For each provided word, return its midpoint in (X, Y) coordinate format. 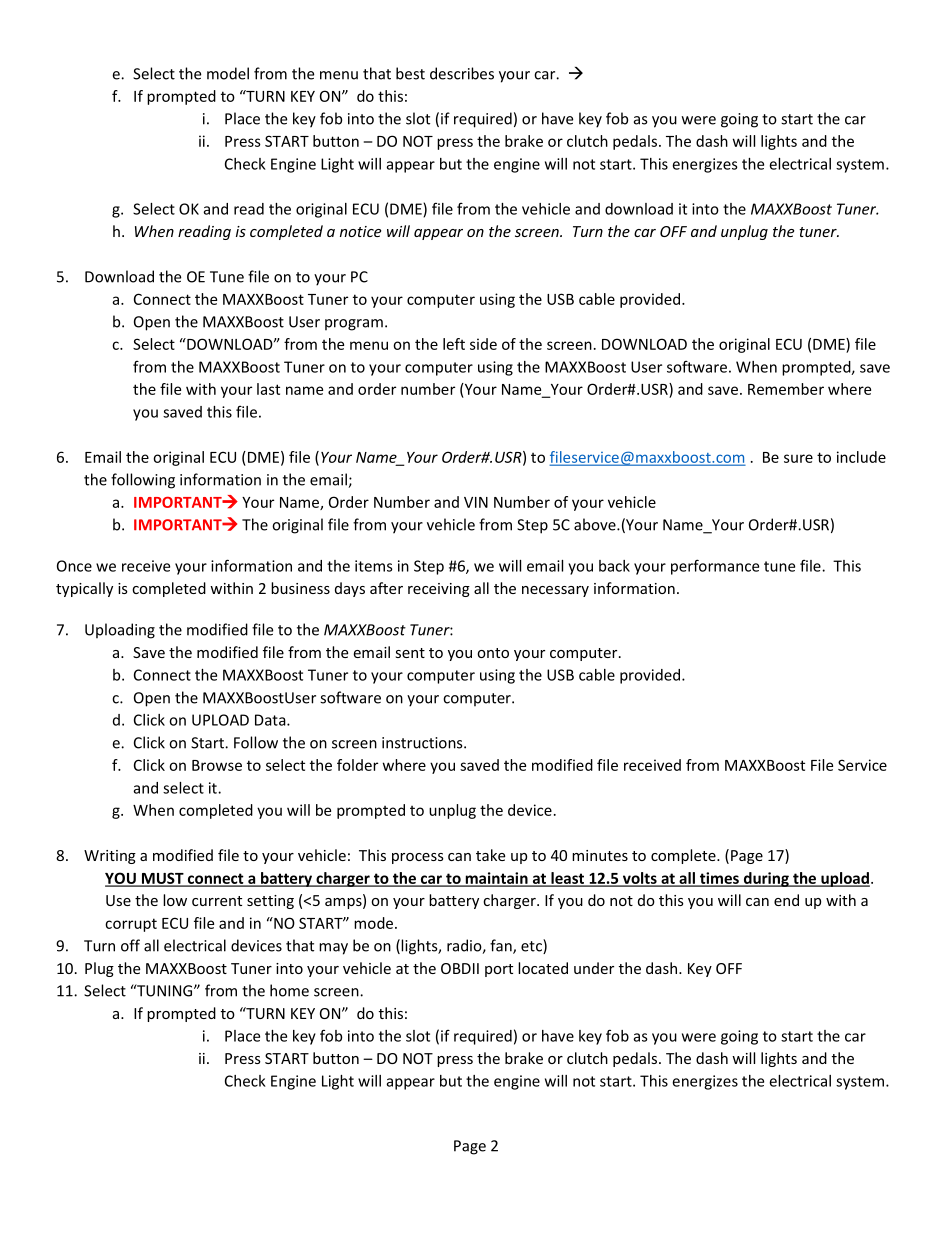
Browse (217, 765)
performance (715, 567)
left (454, 344)
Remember (786, 389)
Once (74, 566)
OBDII (460, 968)
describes (462, 73)
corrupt (131, 925)
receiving (439, 590)
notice (360, 231)
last (268, 389)
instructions (423, 743)
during (766, 879)
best (410, 73)
